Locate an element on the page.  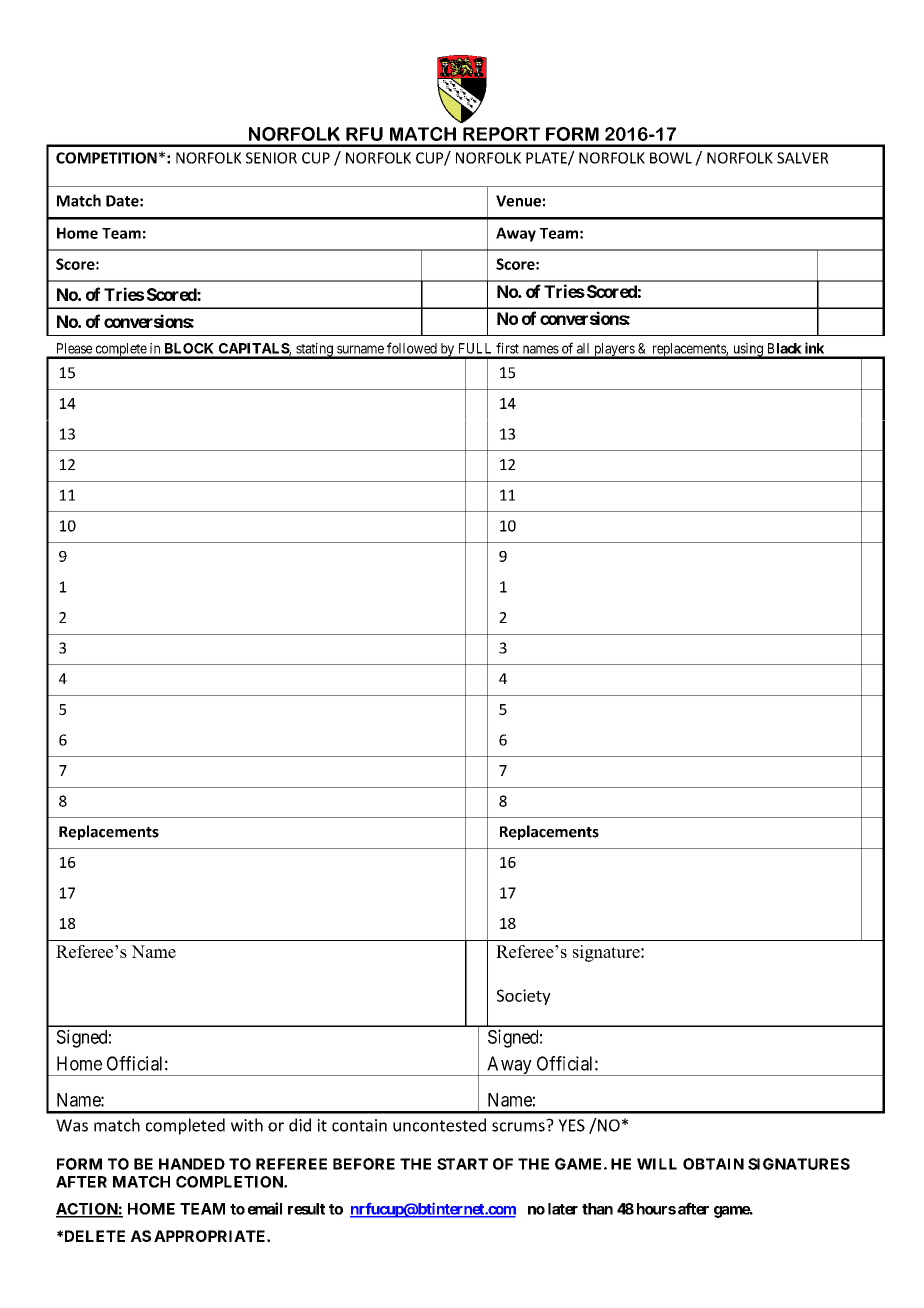
YES is located at coordinates (571, 1125).
